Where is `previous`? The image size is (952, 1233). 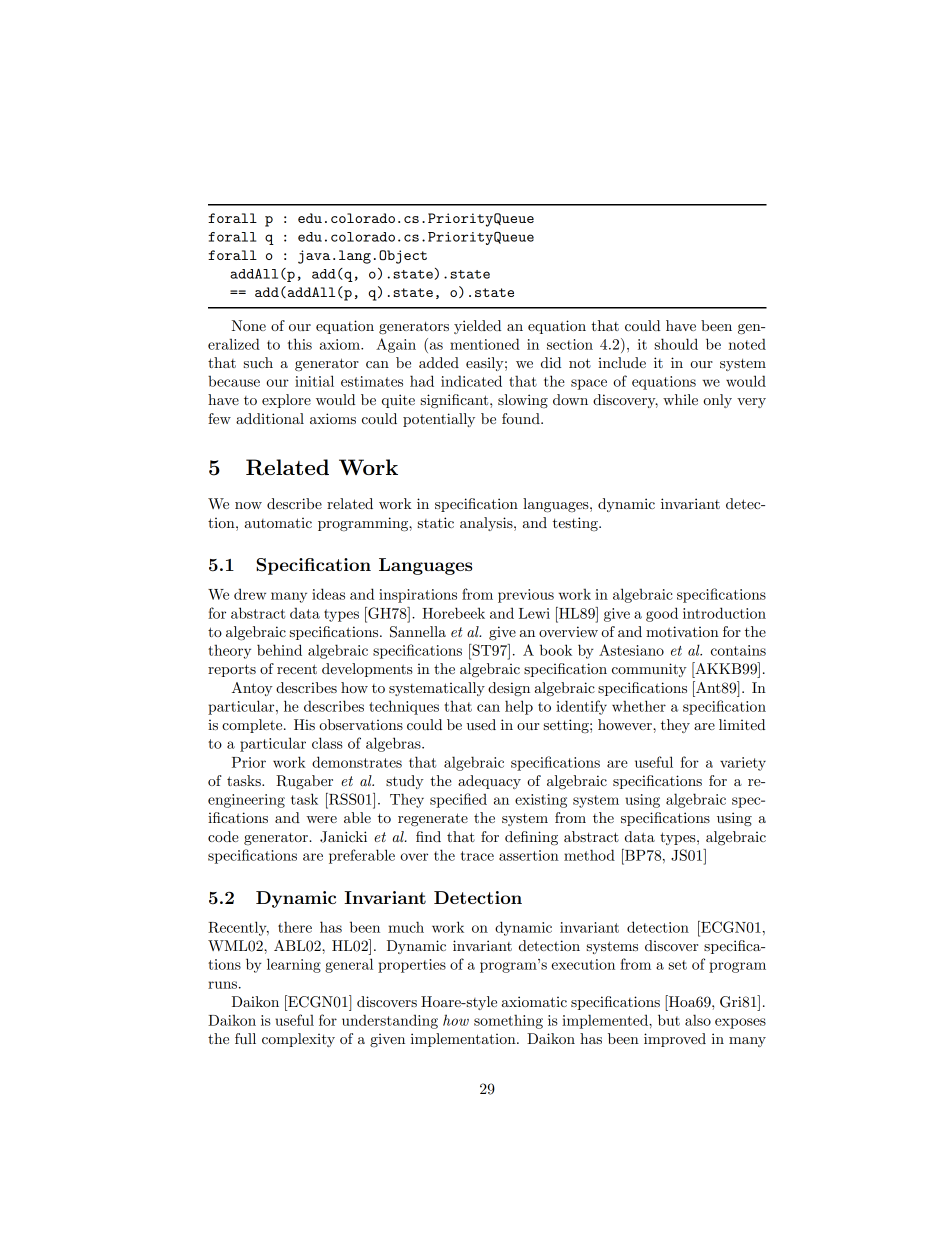 previous is located at coordinates (526, 596).
